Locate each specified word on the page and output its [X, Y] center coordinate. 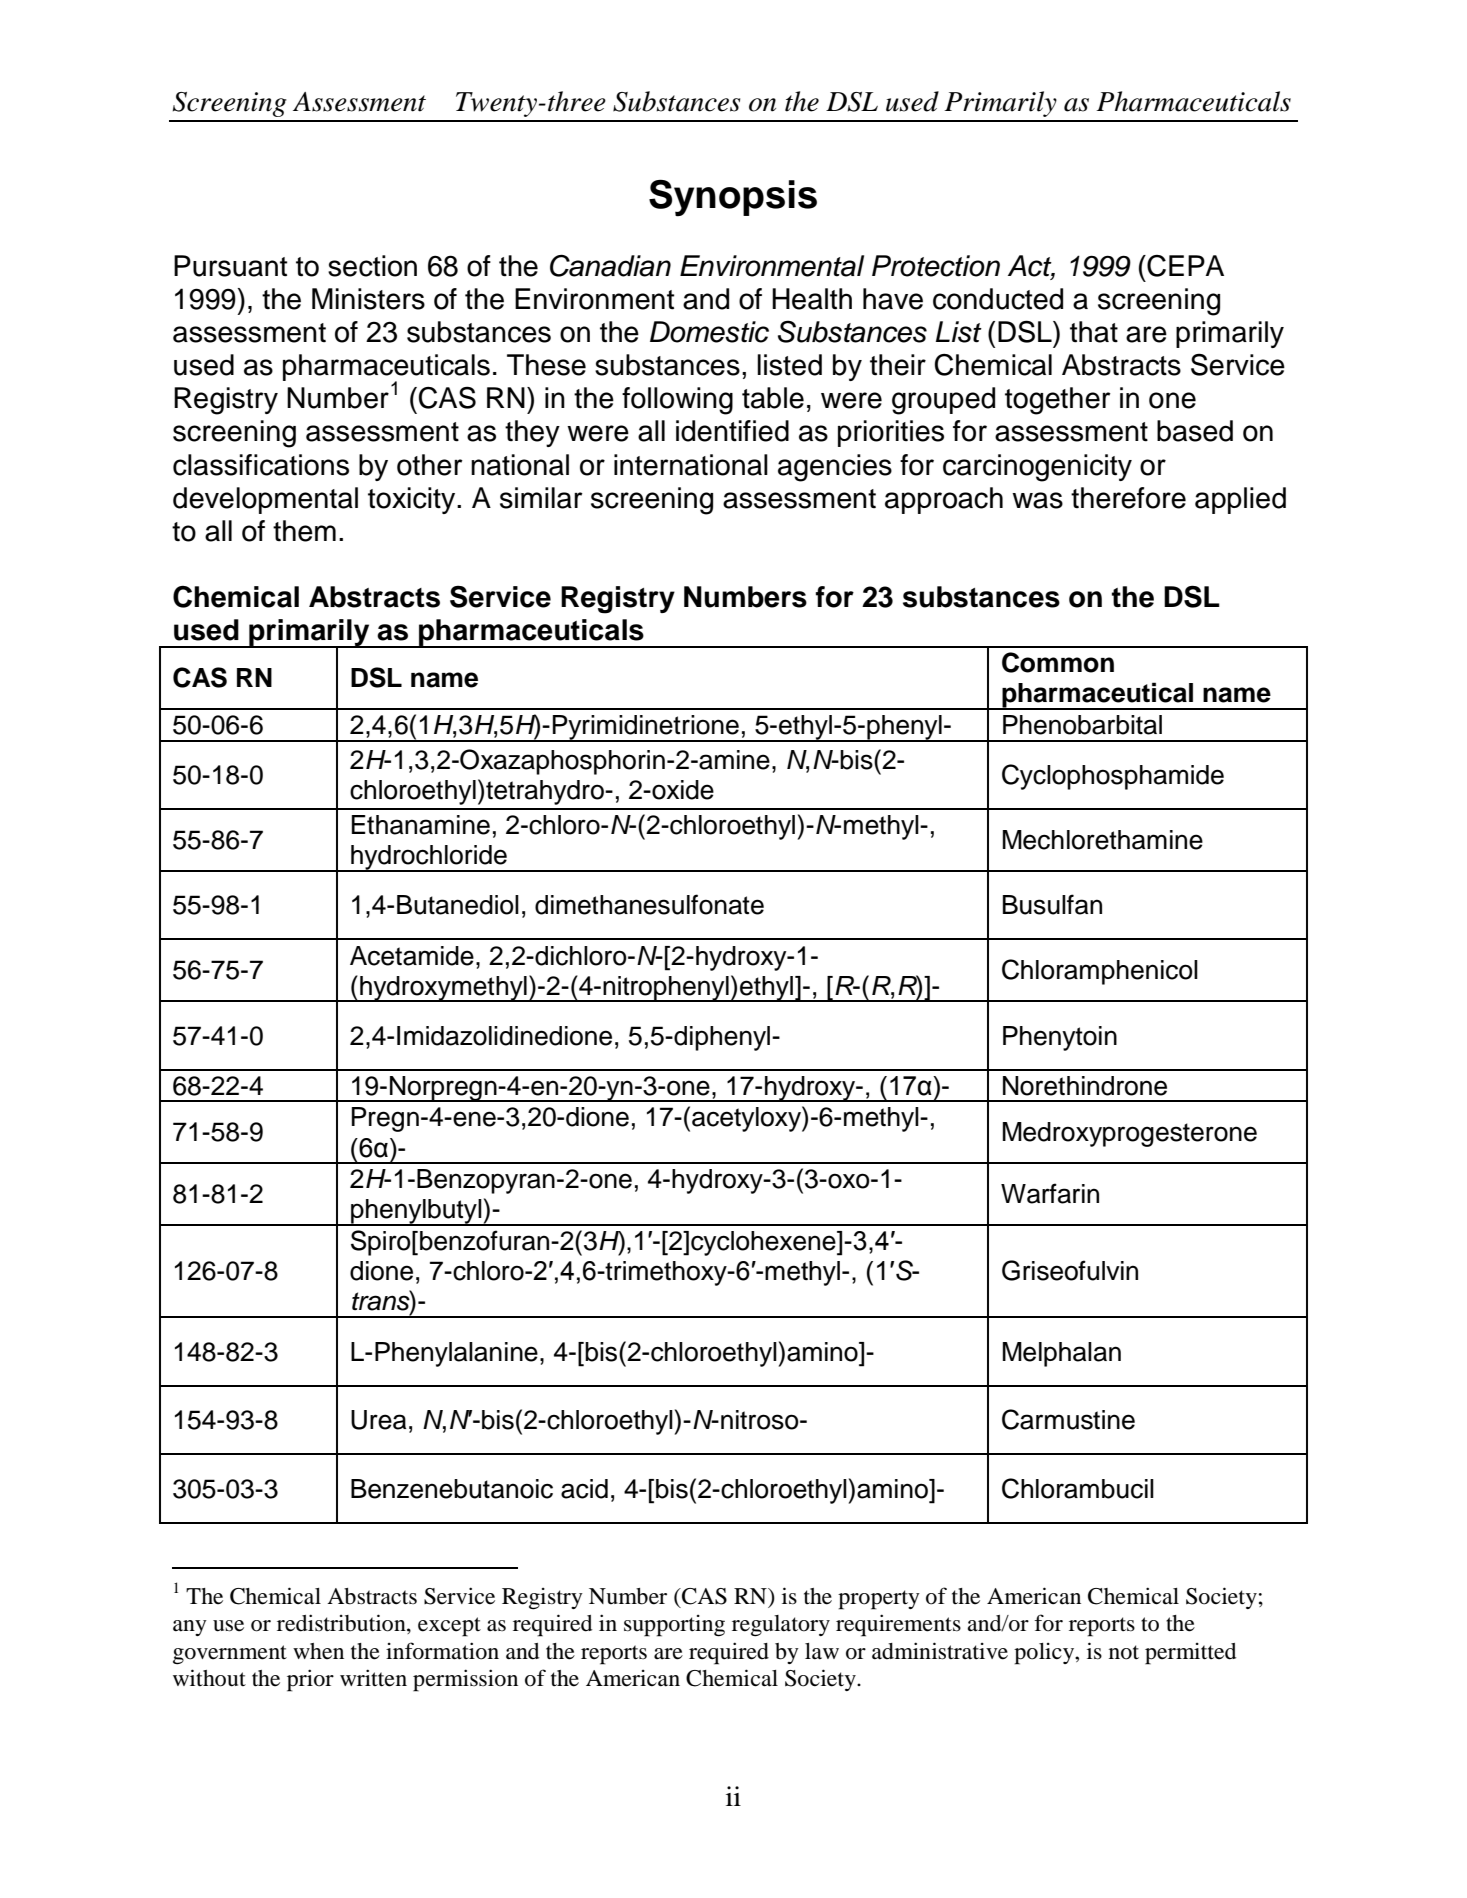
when [318, 1651]
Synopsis [733, 198]
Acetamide [412, 956]
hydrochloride [429, 858]
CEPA [1184, 266]
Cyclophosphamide [1113, 777]
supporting [674, 1626]
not [1124, 1652]
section [372, 266]
